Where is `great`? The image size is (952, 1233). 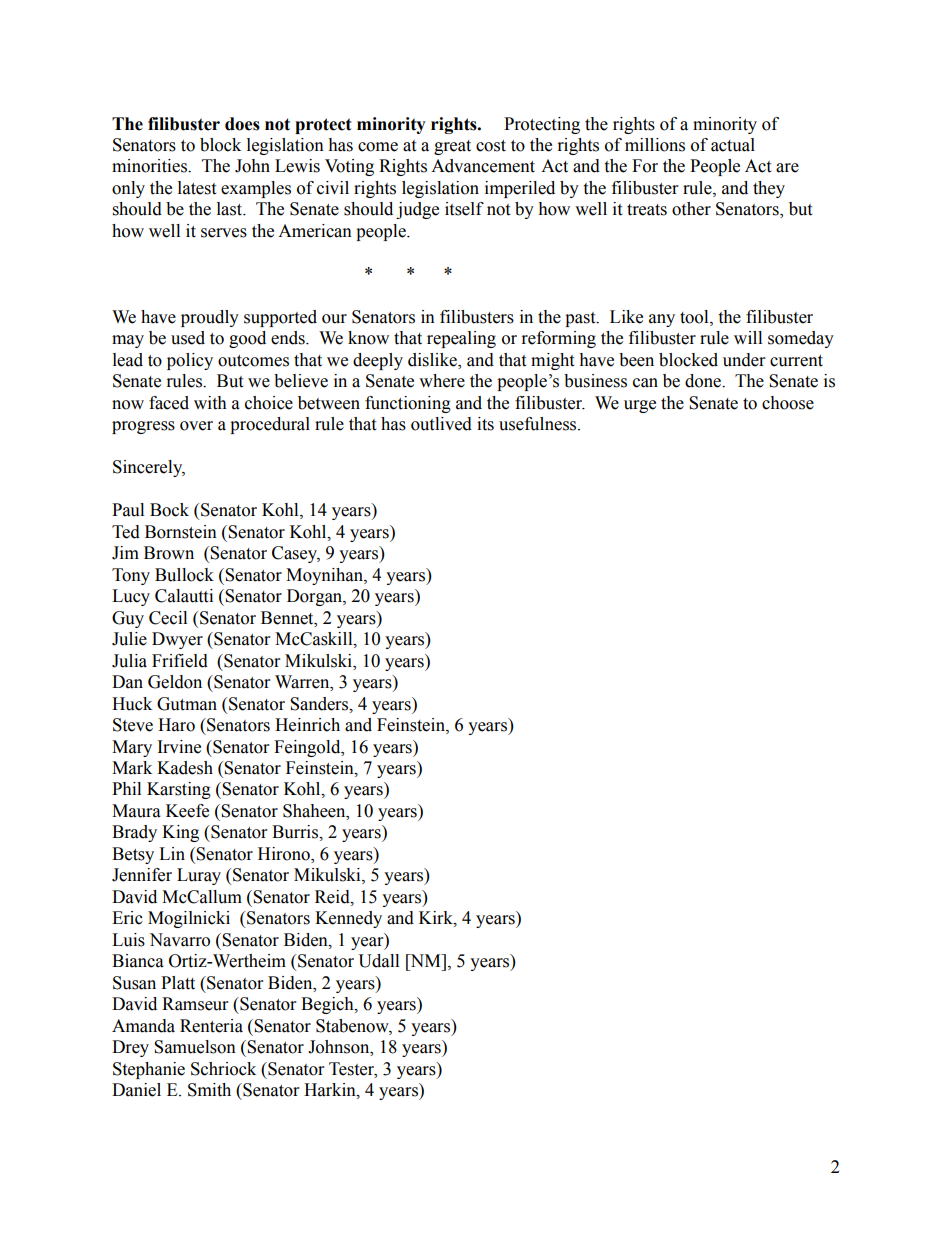
great is located at coordinates (452, 147).
